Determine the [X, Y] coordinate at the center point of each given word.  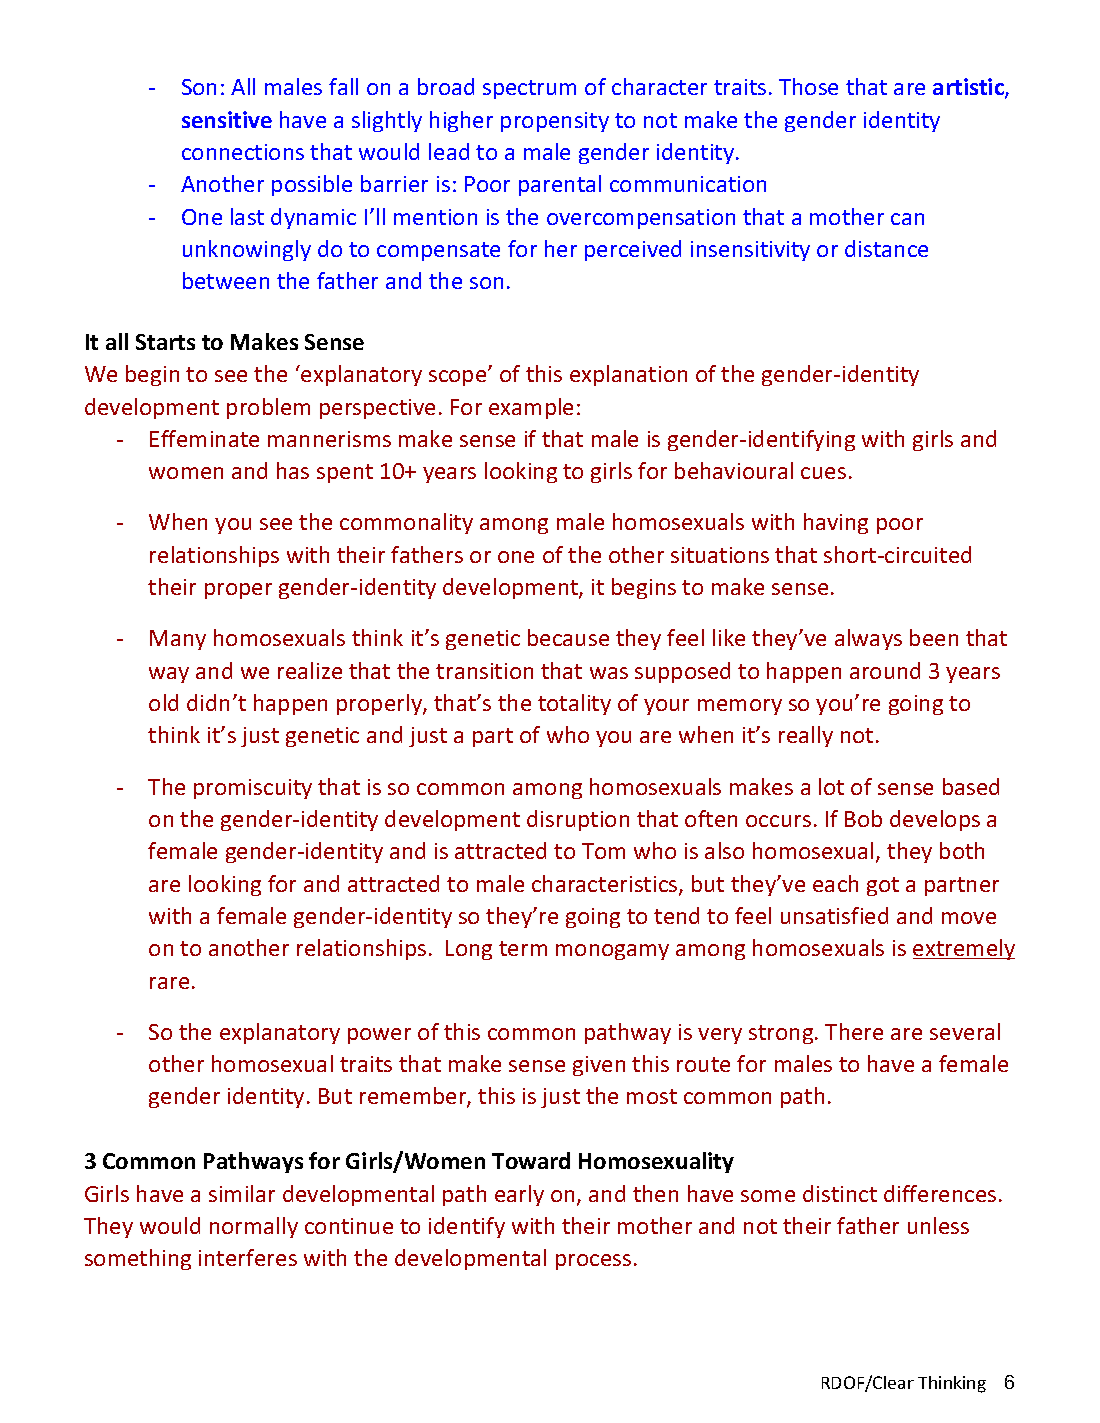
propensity [555, 122]
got [883, 886]
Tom [603, 851]
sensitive [227, 119]
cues [823, 473]
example [531, 408]
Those [808, 86]
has [293, 470]
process [593, 1262]
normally [254, 1227]
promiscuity [253, 789]
